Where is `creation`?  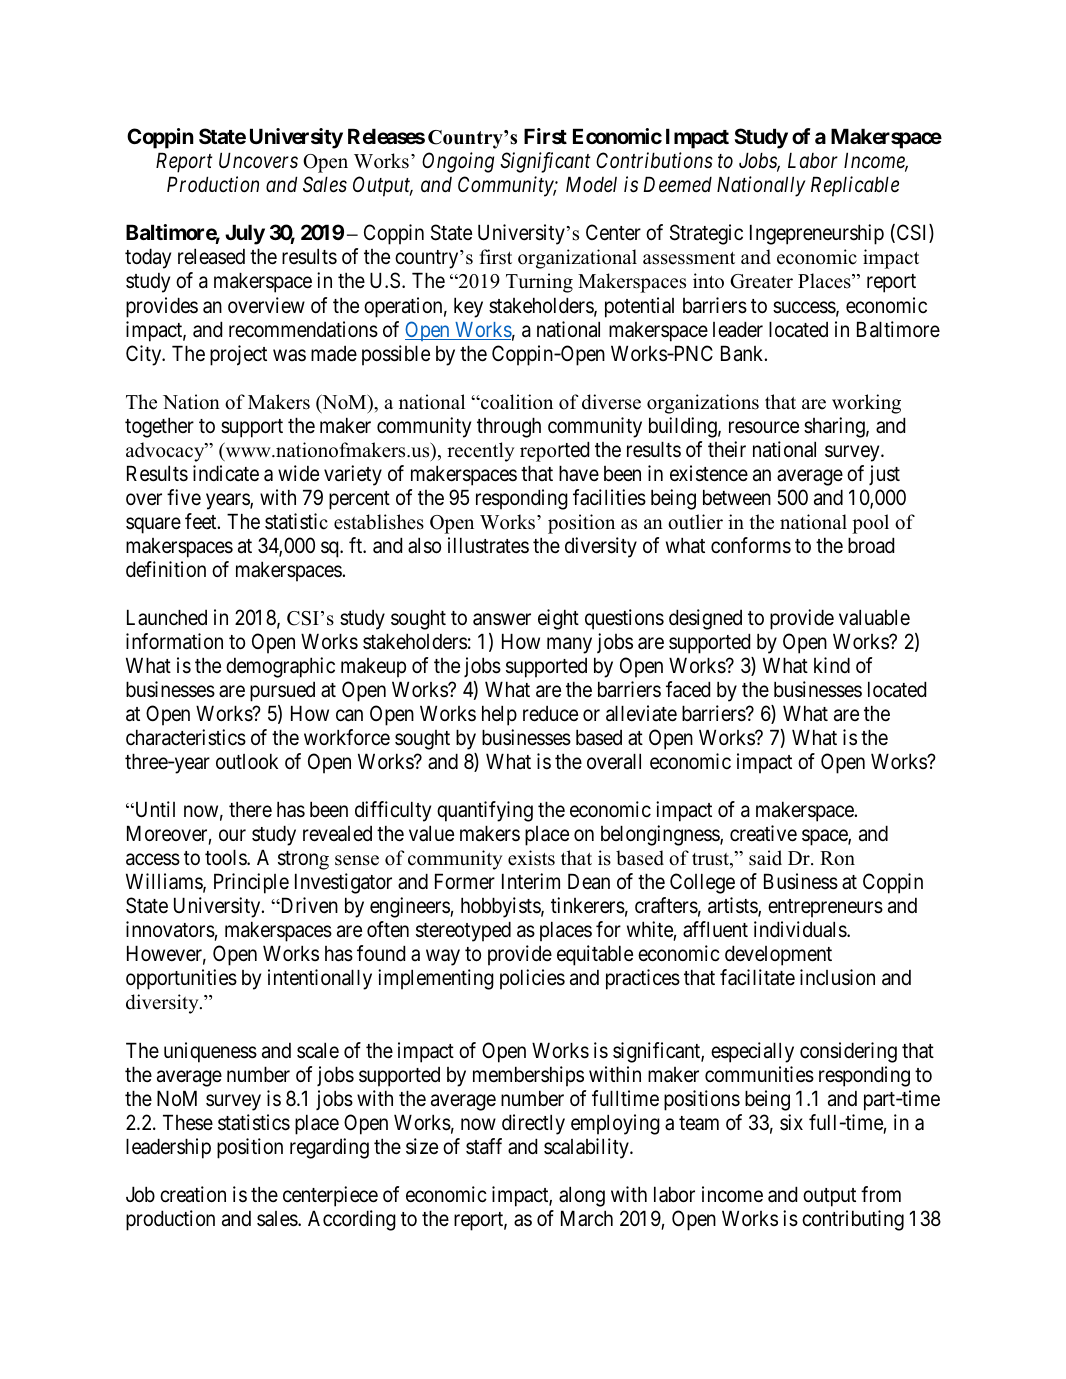
creation is located at coordinates (193, 1194).
